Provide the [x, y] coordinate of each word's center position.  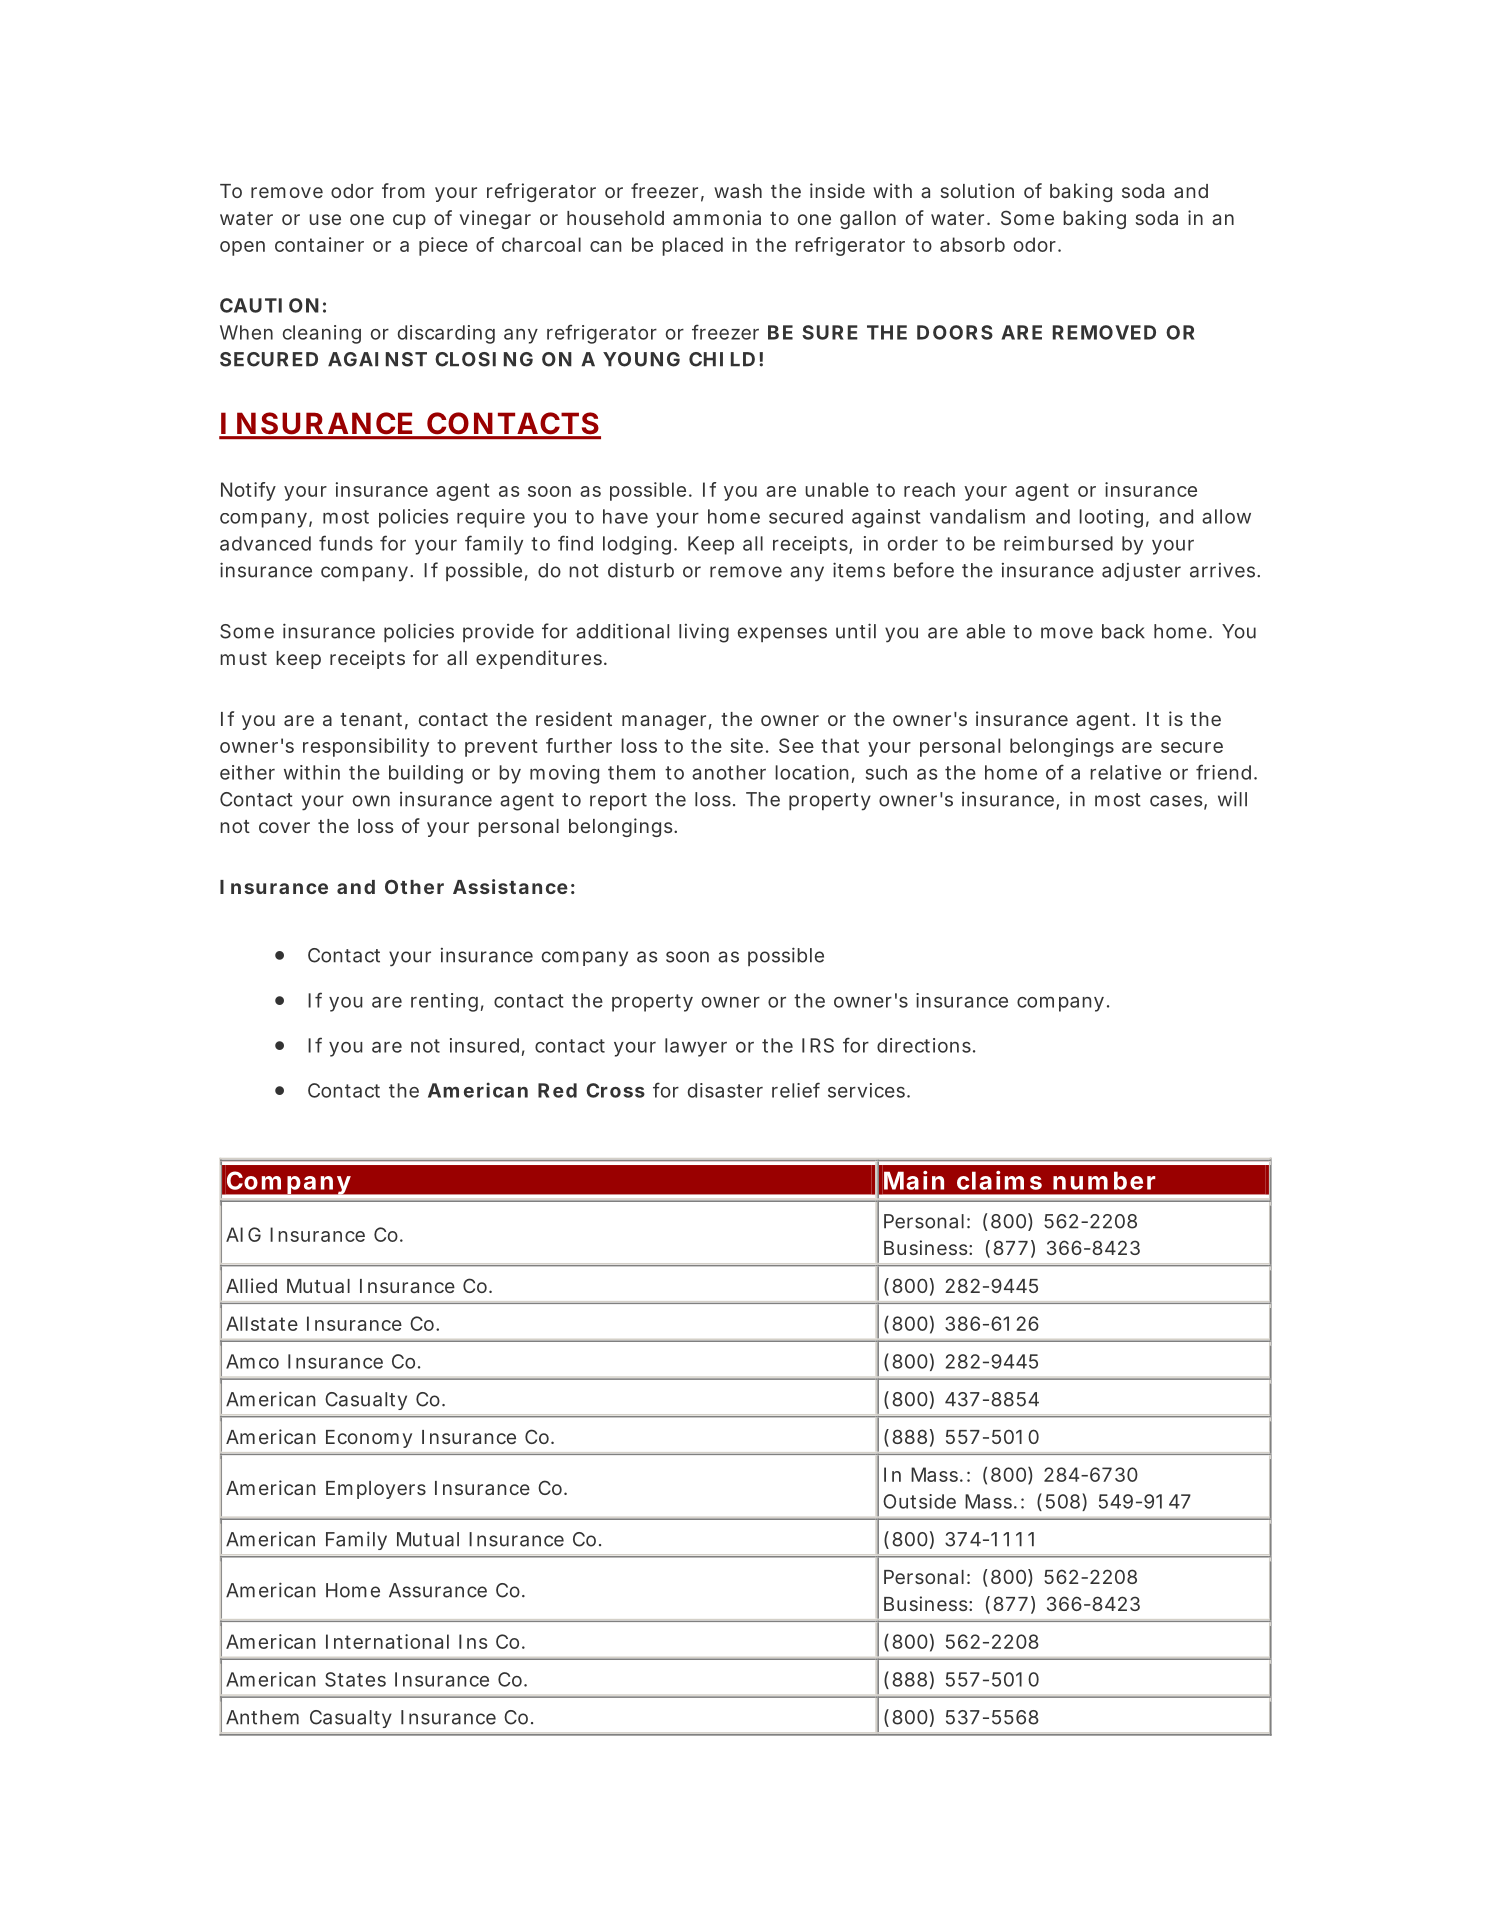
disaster [725, 1090]
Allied [251, 1285]
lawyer [696, 1047]
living [704, 633]
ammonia [717, 217]
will [1232, 799]
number [1104, 1180]
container [319, 244]
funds [346, 543]
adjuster [1141, 572]
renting [444, 1002]
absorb [972, 244]
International [387, 1641]
